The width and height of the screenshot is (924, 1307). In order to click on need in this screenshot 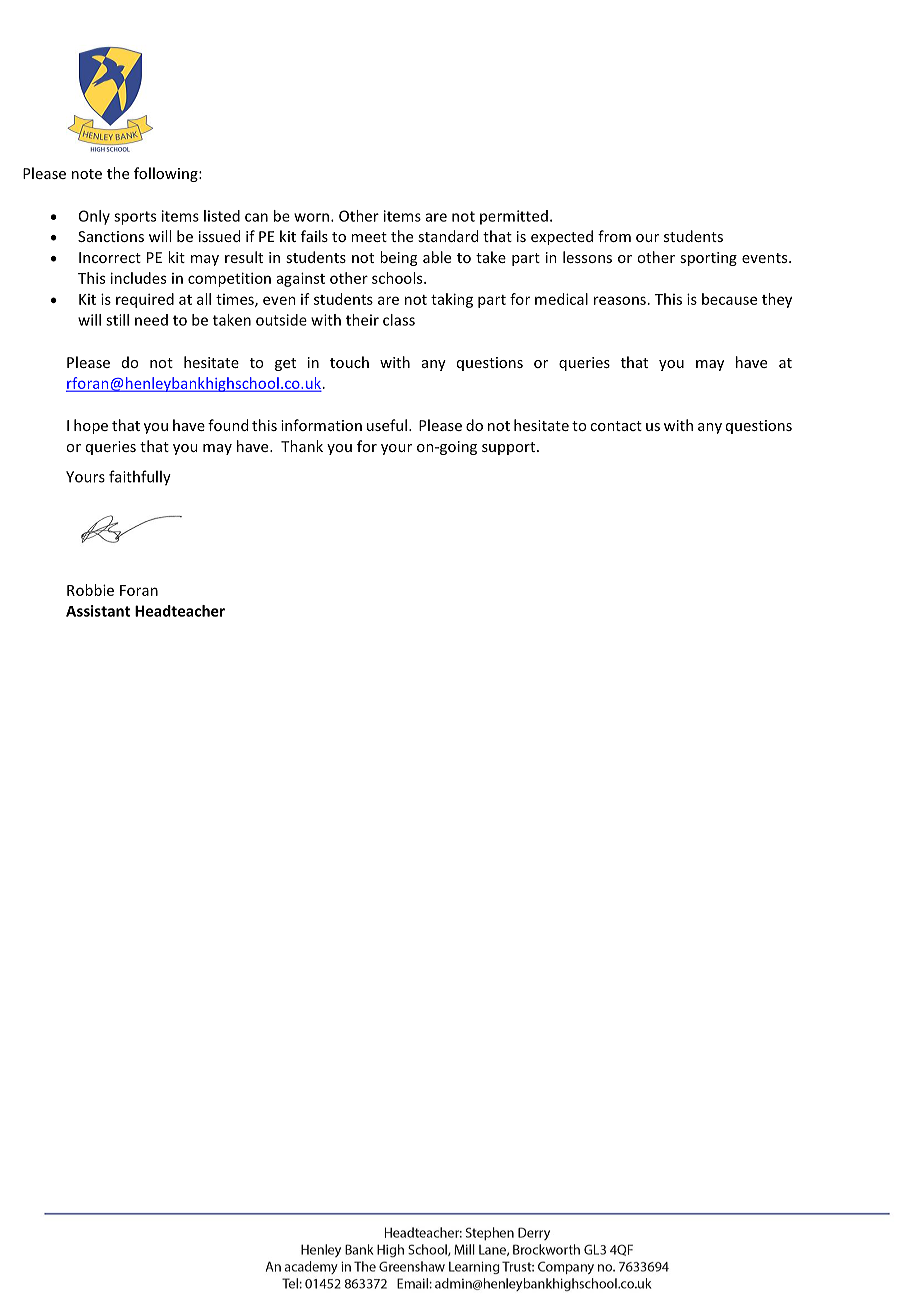, I will do `click(151, 320)`.
